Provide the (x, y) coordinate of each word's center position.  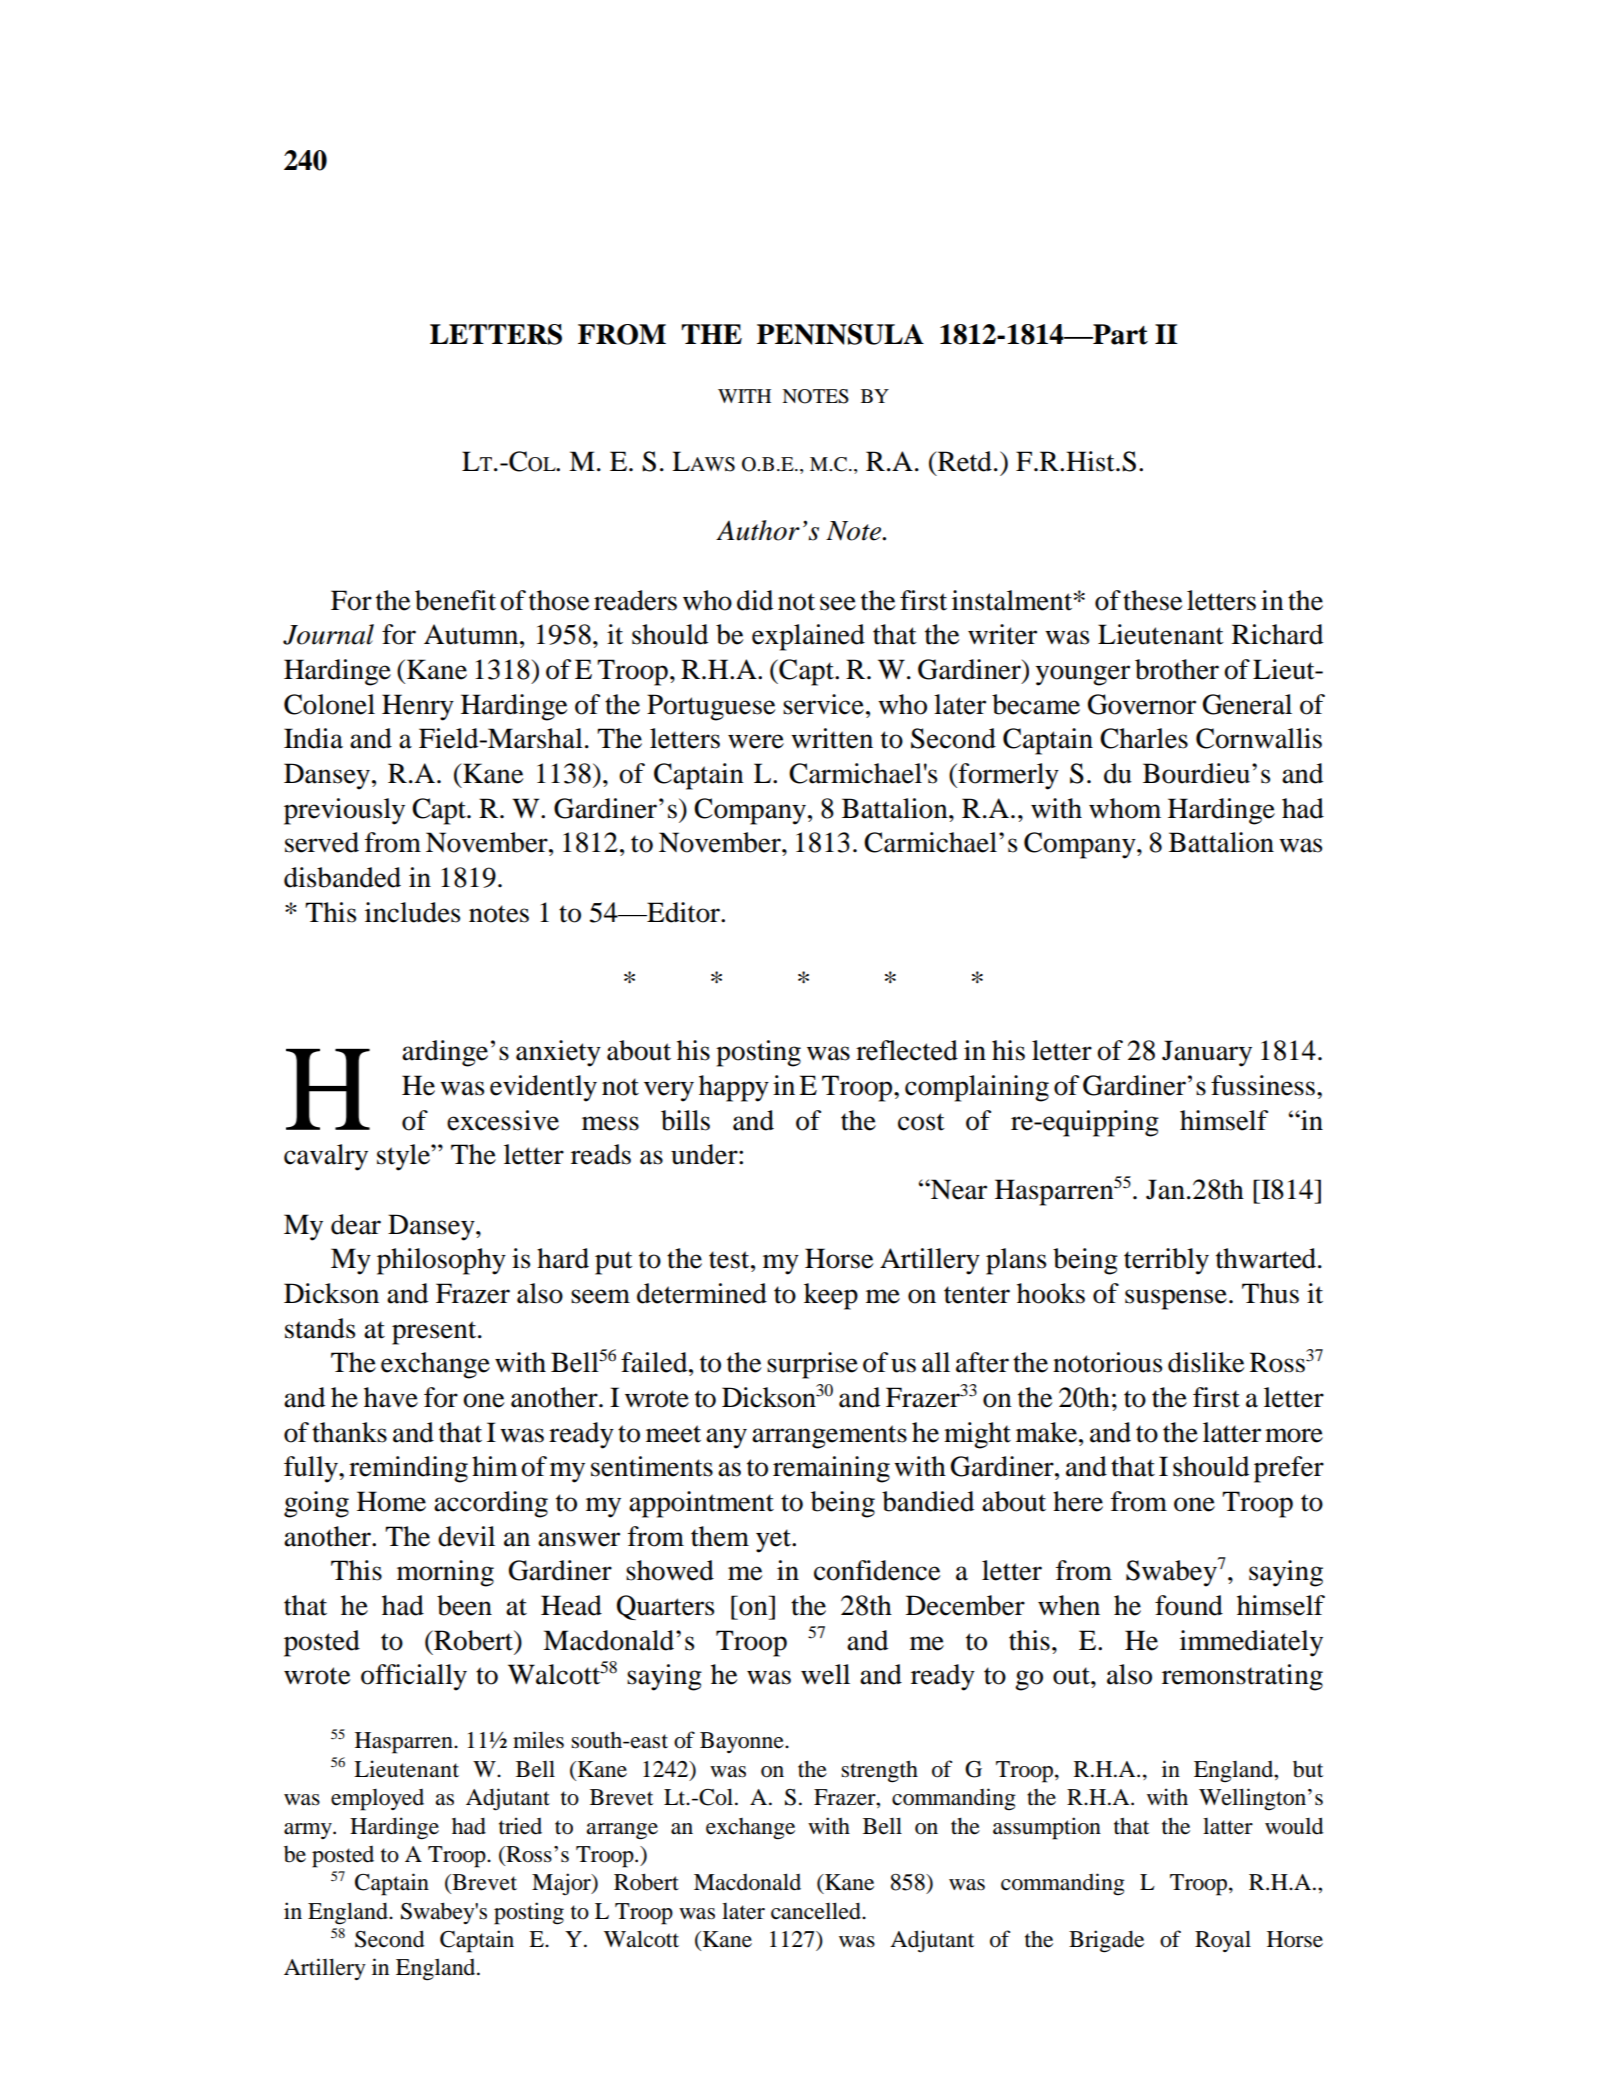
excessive (503, 1120)
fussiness (1264, 1085)
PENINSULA (840, 334)
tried (520, 1826)
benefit (455, 600)
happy (734, 1088)
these (1152, 600)
